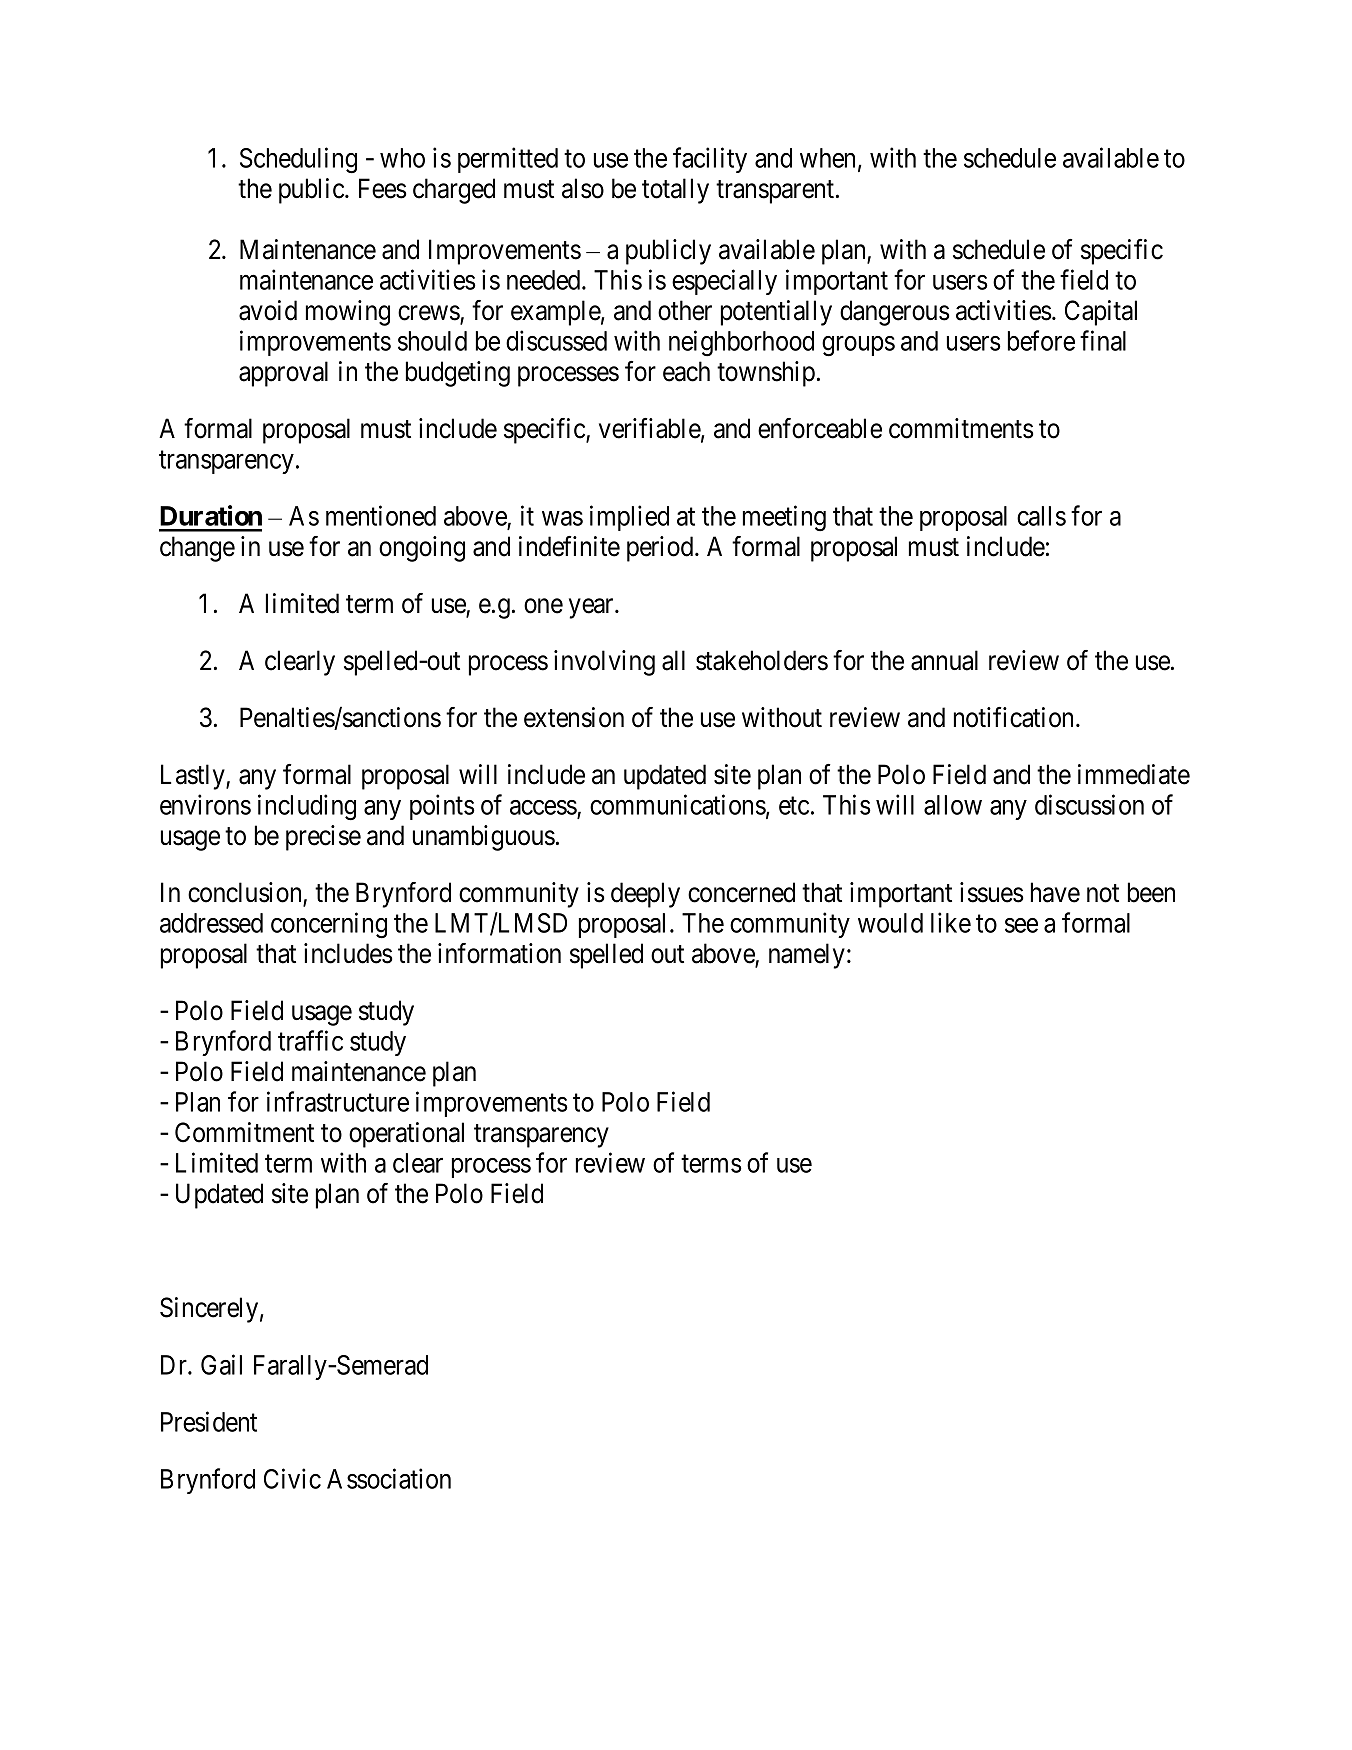 Image resolution: width=1352 pixels, height=1750 pixels. Describe the element at coordinates (1021, 925) in the screenshot. I see `see` at that location.
